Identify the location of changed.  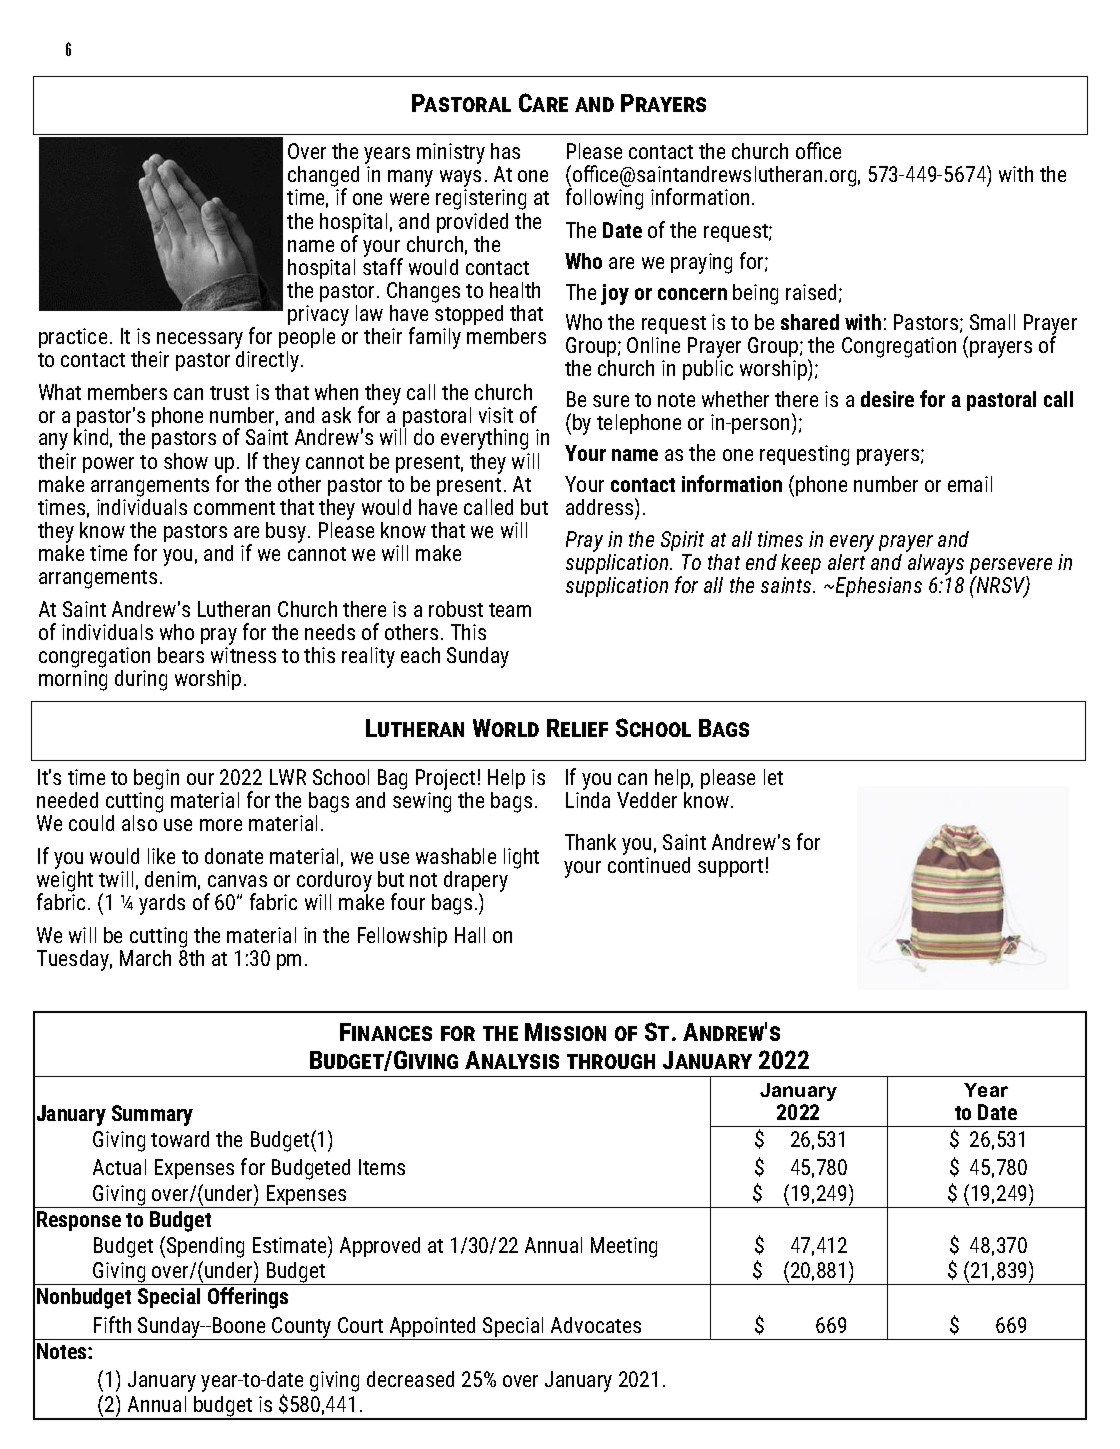
(323, 178).
